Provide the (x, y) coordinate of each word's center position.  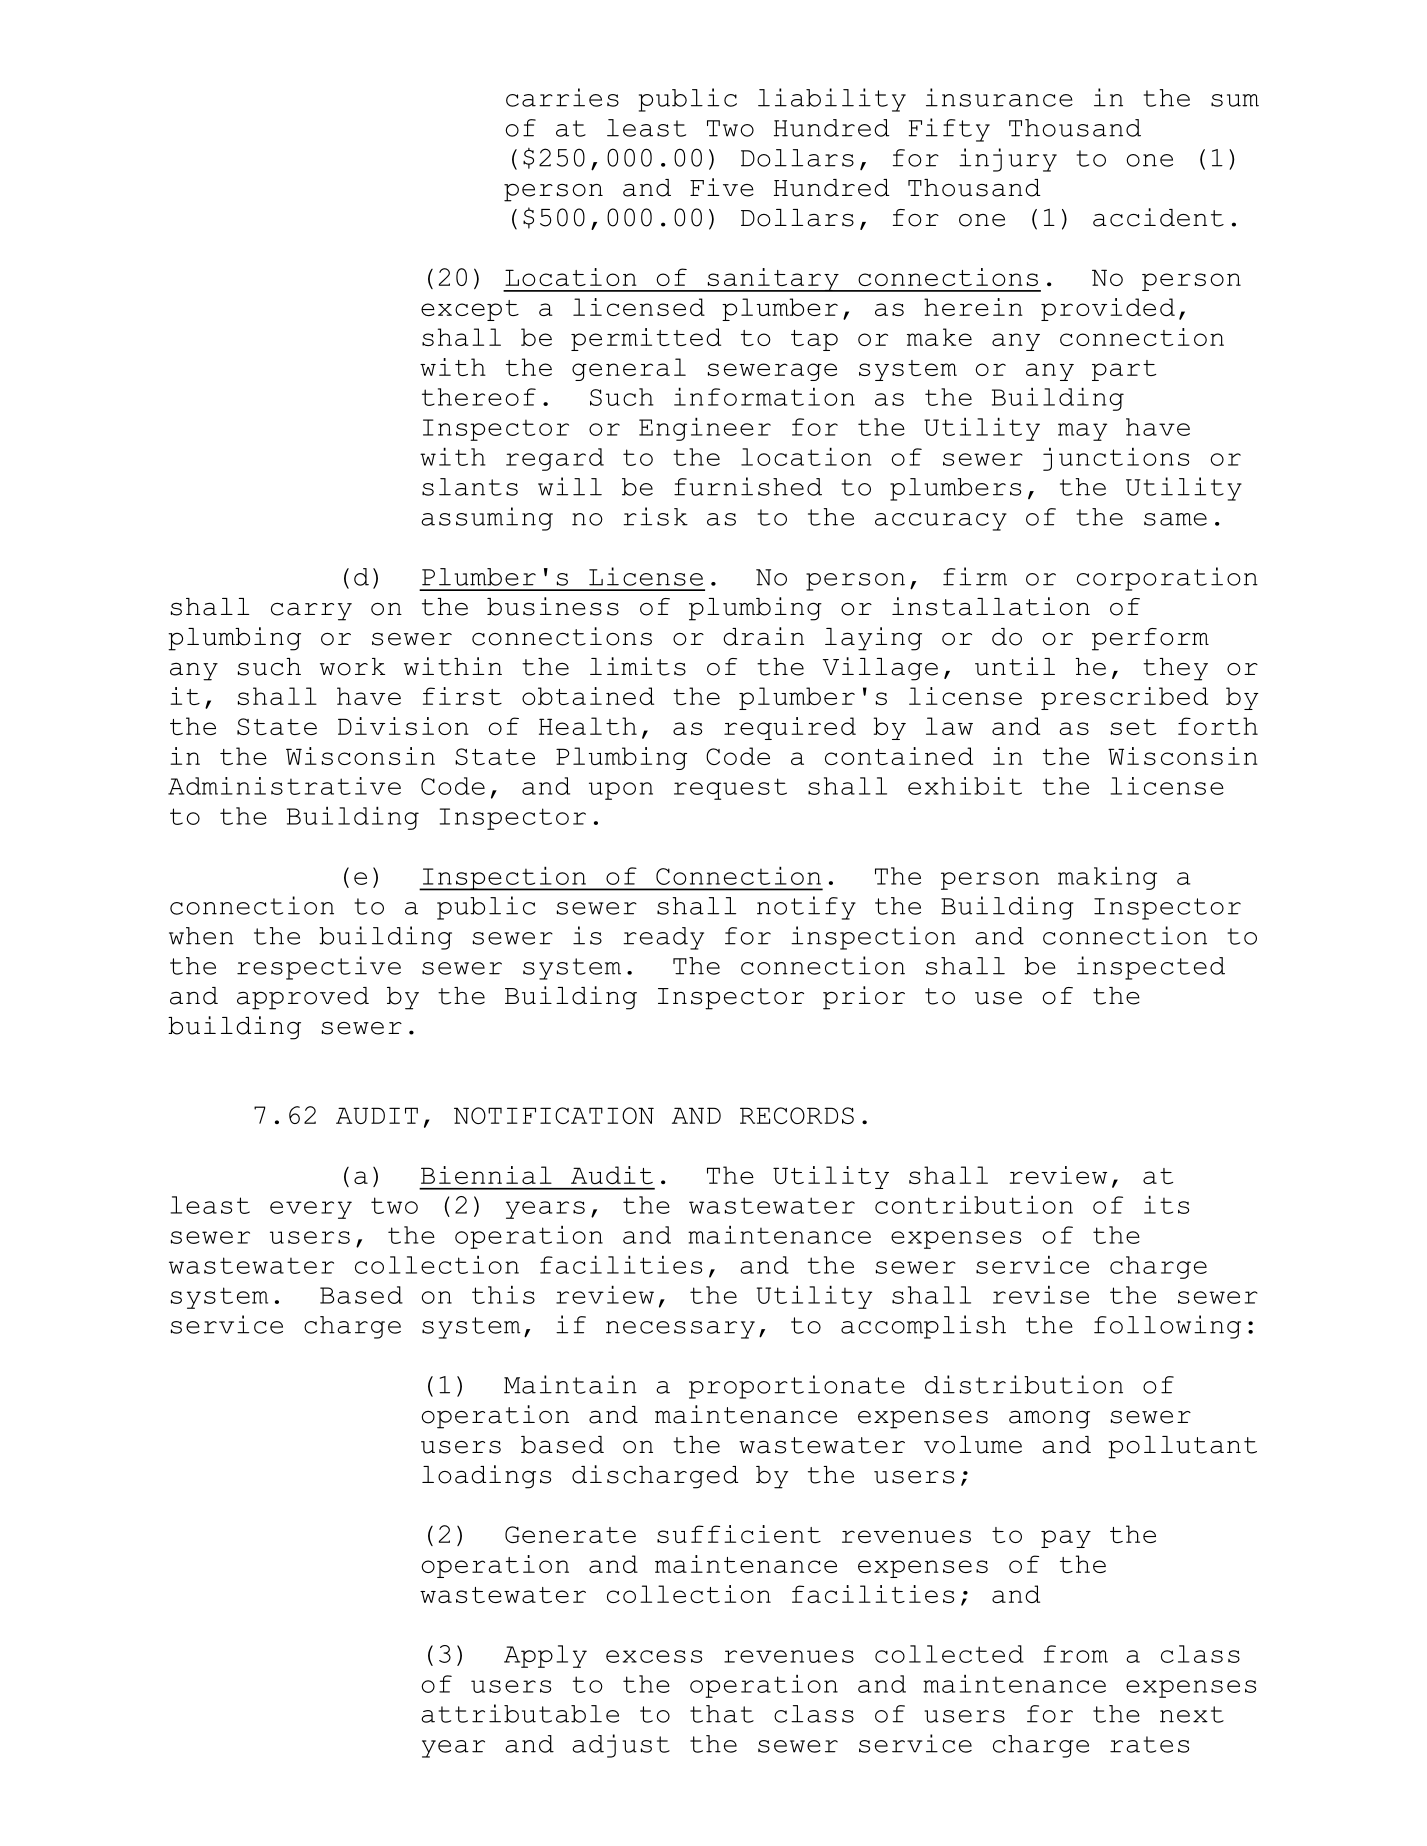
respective (319, 968)
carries (562, 97)
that (722, 1714)
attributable (520, 1713)
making (1107, 878)
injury (1008, 160)
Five (722, 187)
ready (663, 938)
